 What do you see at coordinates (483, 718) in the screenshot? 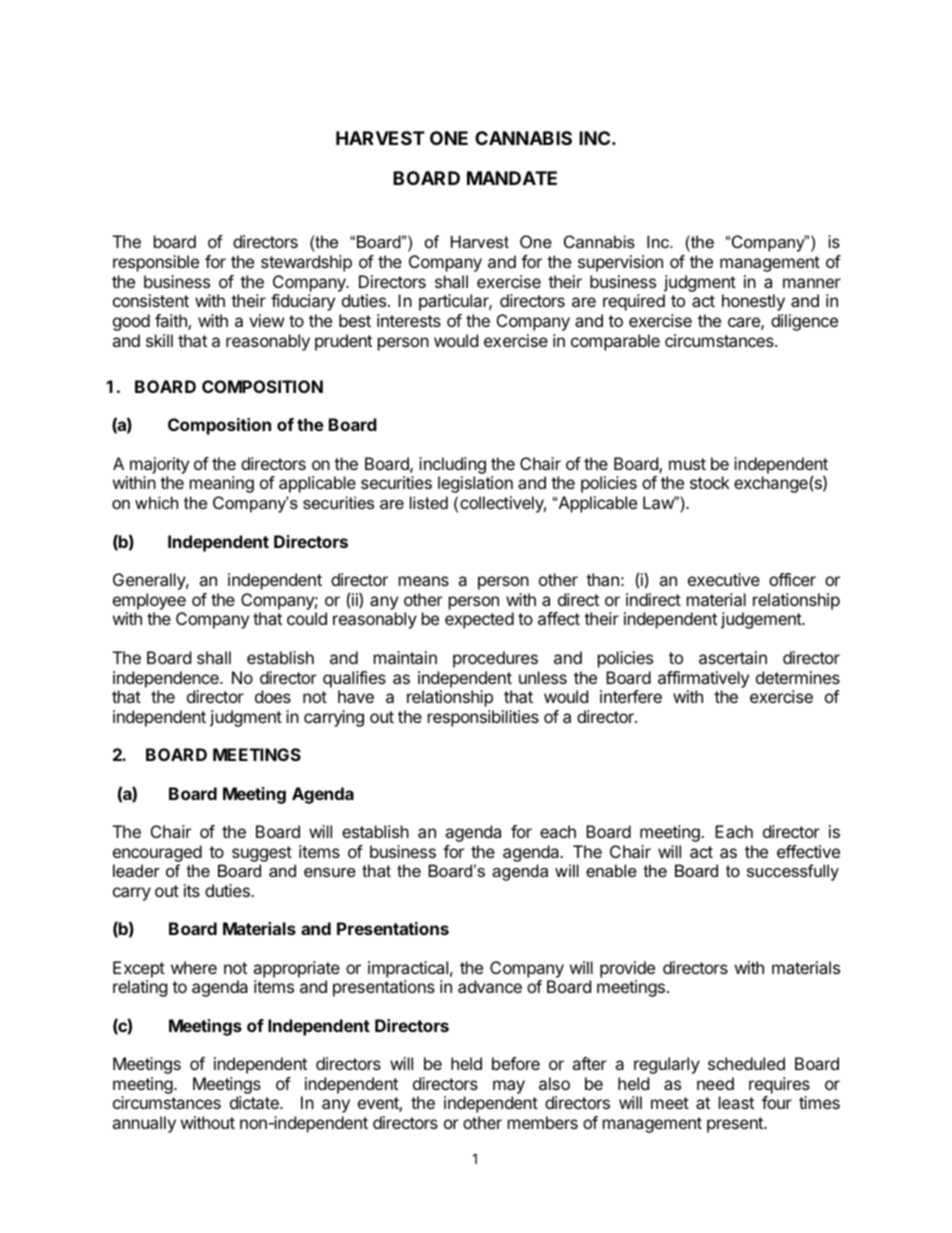
I see `responsibilities` at bounding box center [483, 718].
